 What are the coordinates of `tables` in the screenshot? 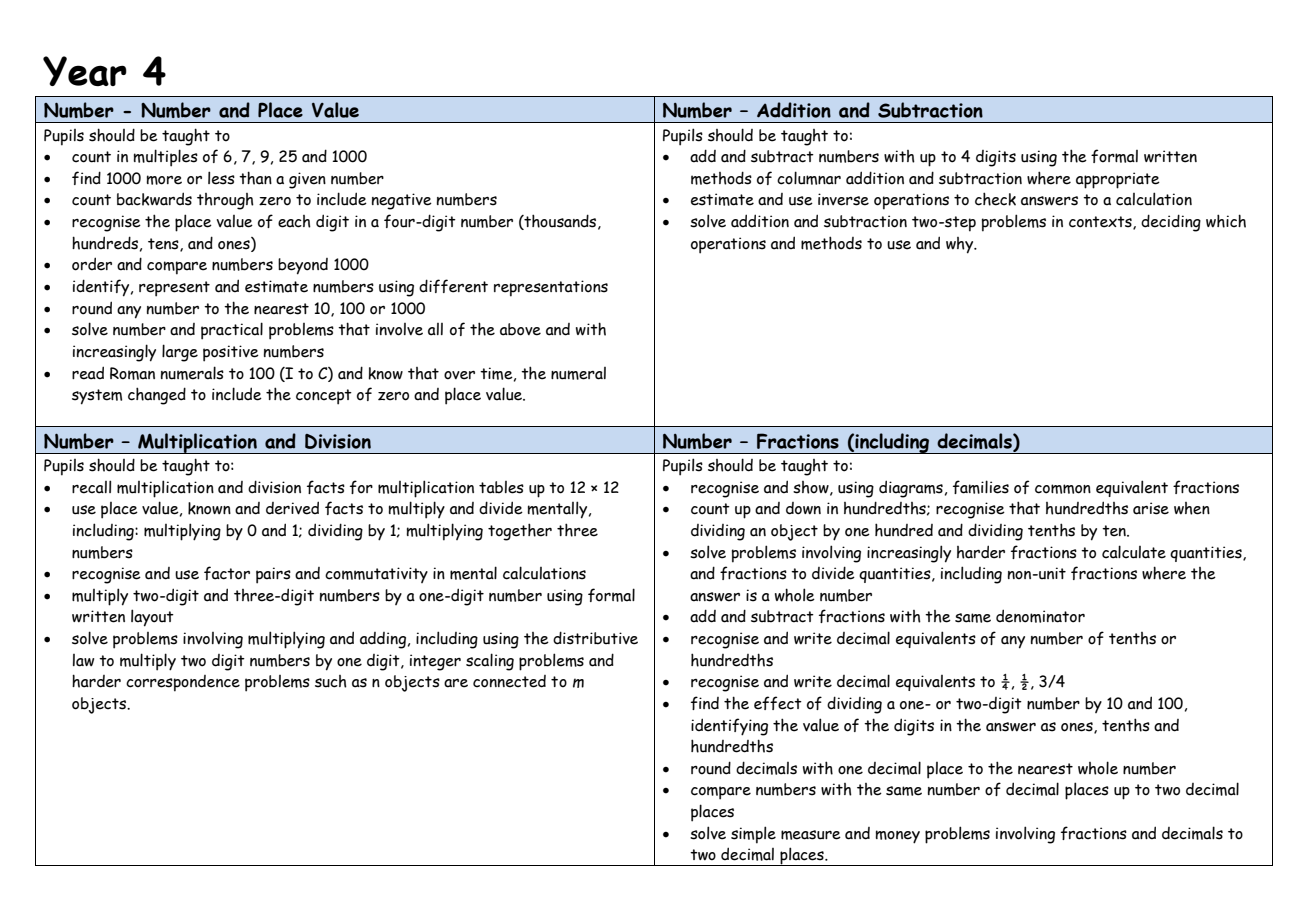 It's located at (501, 487).
